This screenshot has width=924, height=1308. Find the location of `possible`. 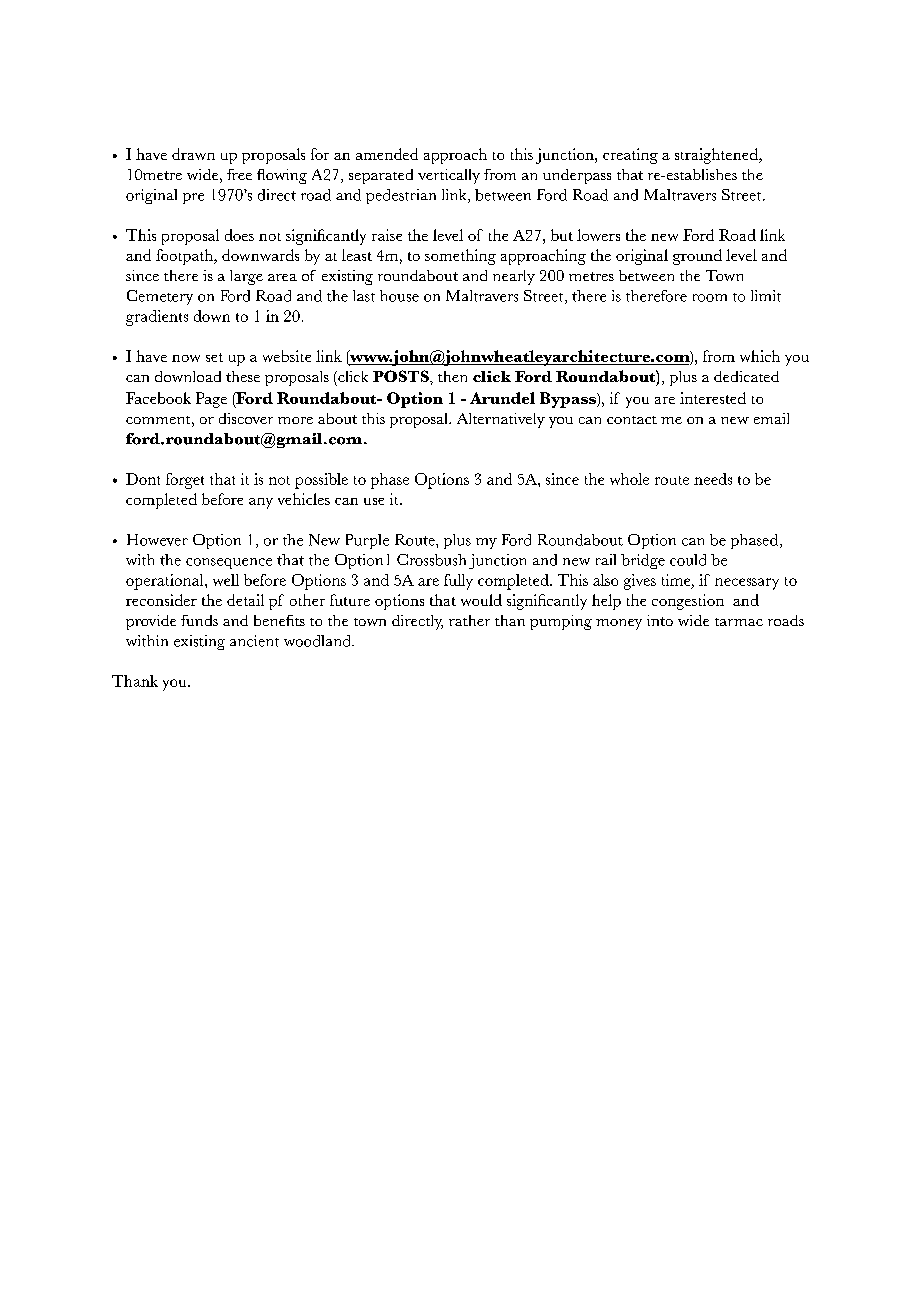

possible is located at coordinates (321, 481).
